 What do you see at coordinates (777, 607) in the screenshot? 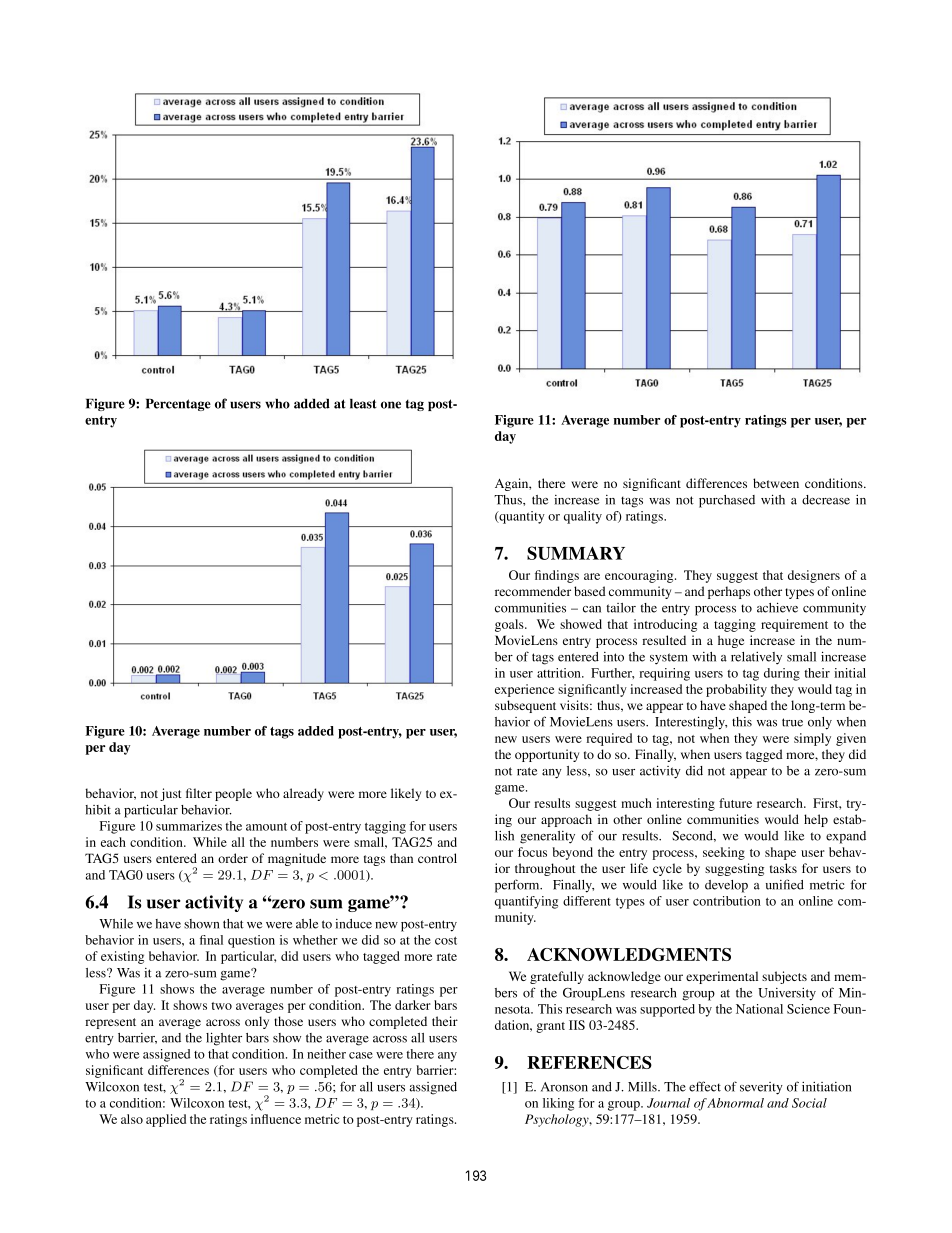
I see `achieve` at bounding box center [777, 607].
